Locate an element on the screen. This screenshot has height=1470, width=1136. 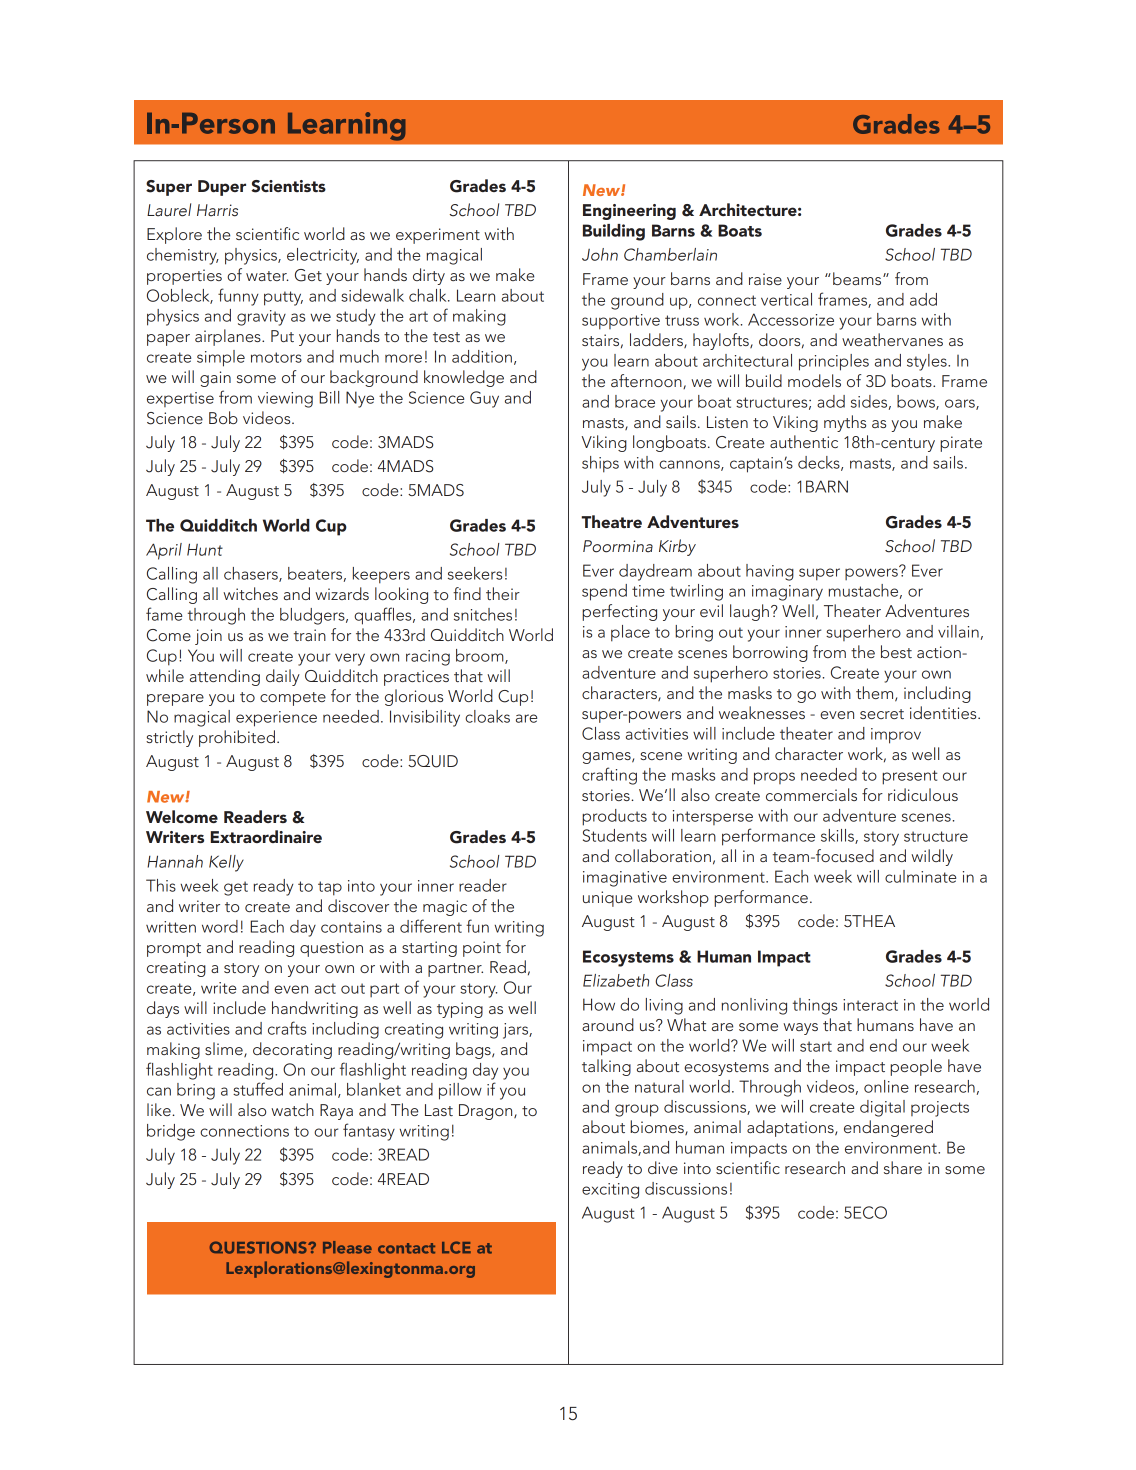
experience is located at coordinates (276, 719).
